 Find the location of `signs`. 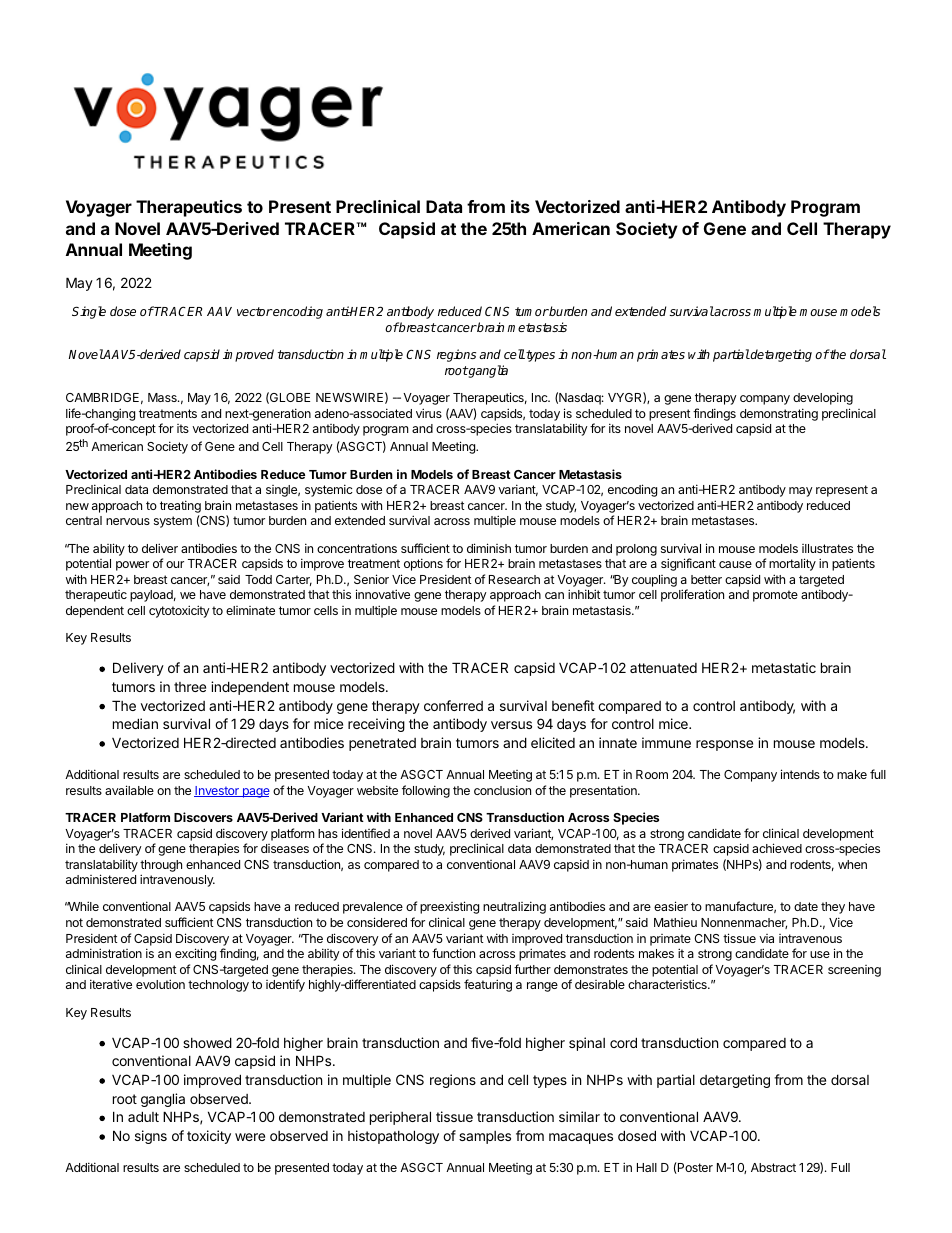

signs is located at coordinates (151, 1137).
